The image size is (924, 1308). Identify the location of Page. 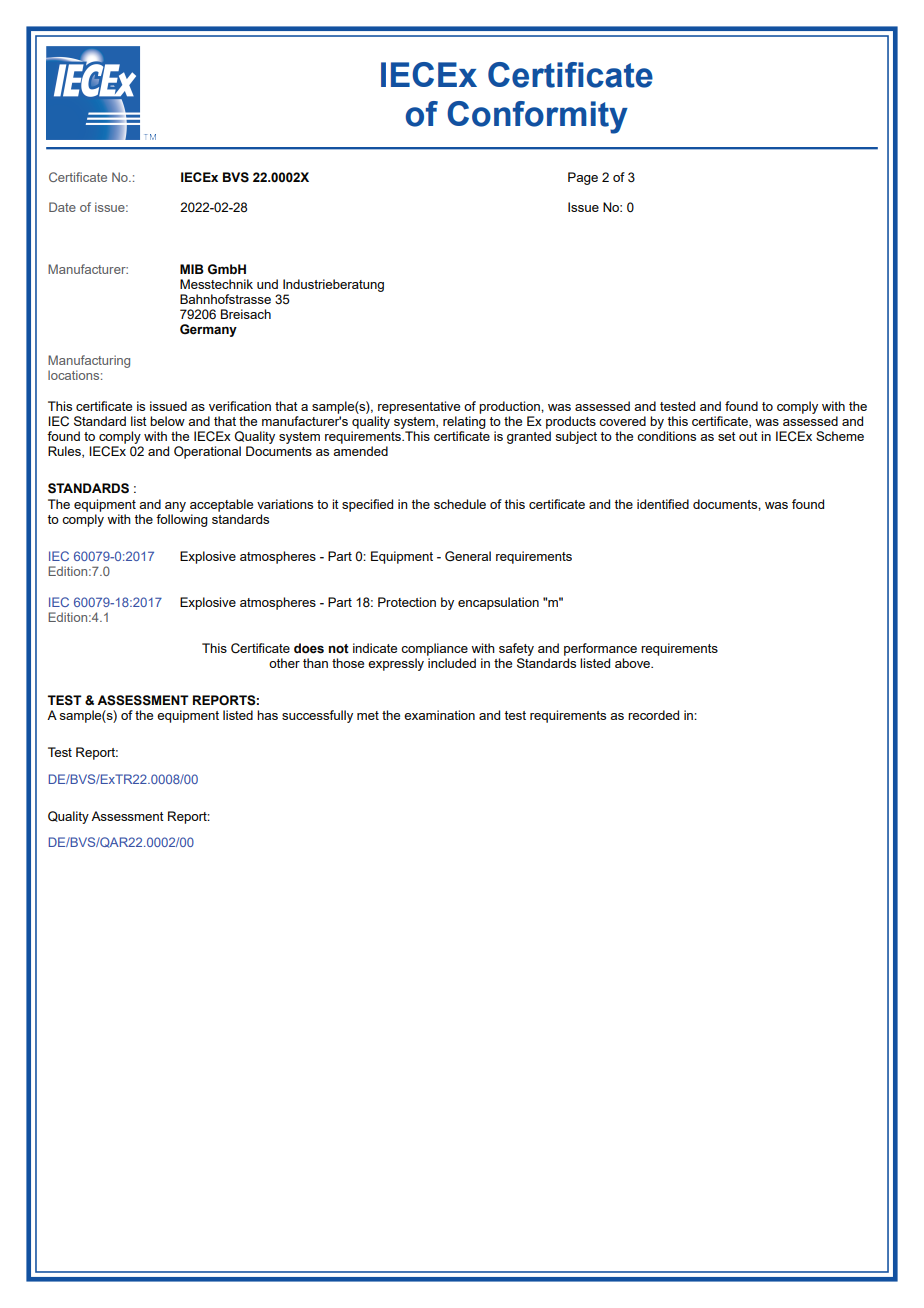
(583, 178).
